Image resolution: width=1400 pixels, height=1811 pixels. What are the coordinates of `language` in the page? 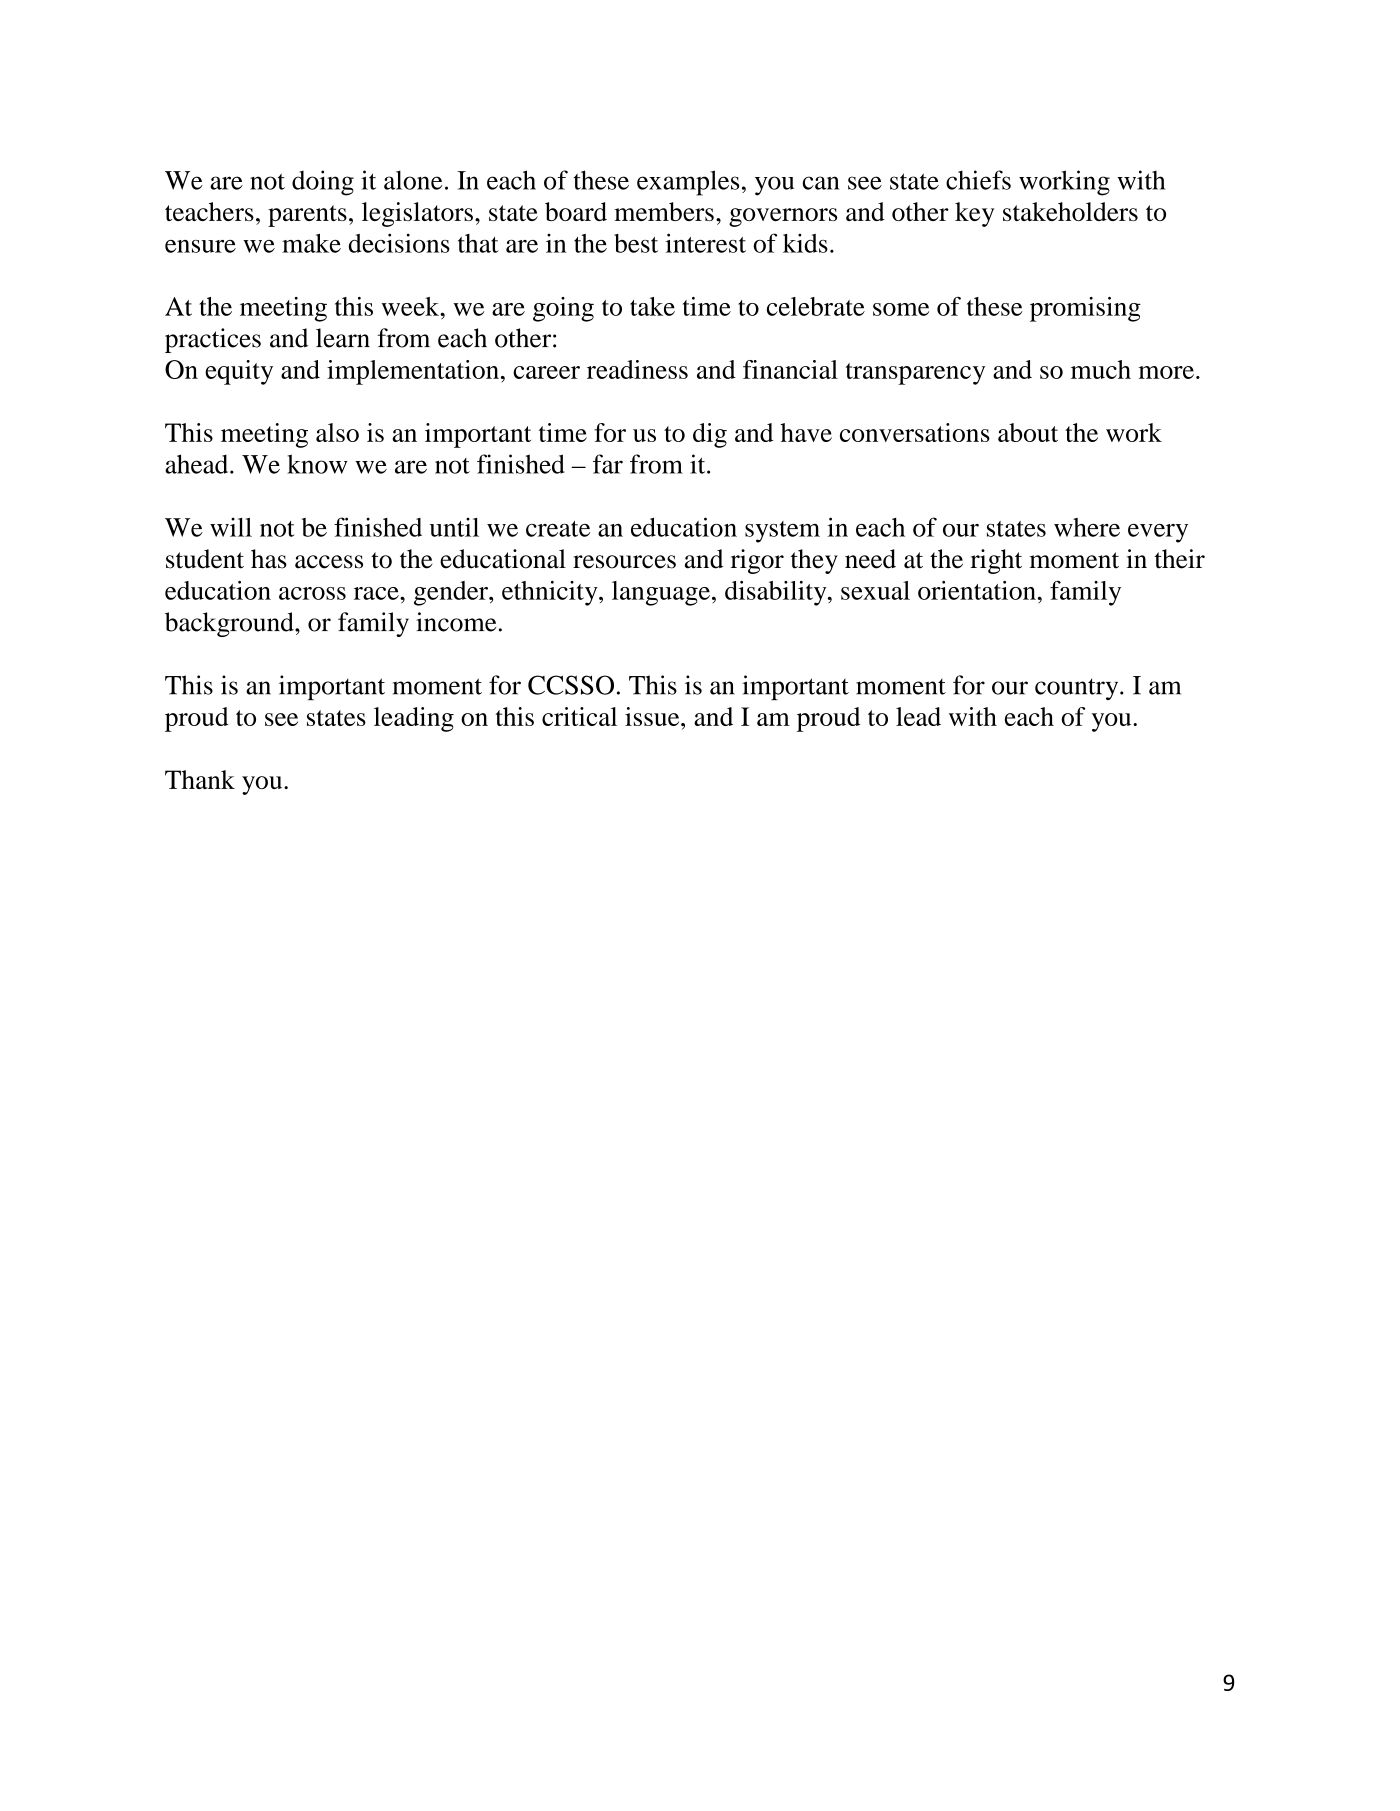 It's located at (661, 593).
